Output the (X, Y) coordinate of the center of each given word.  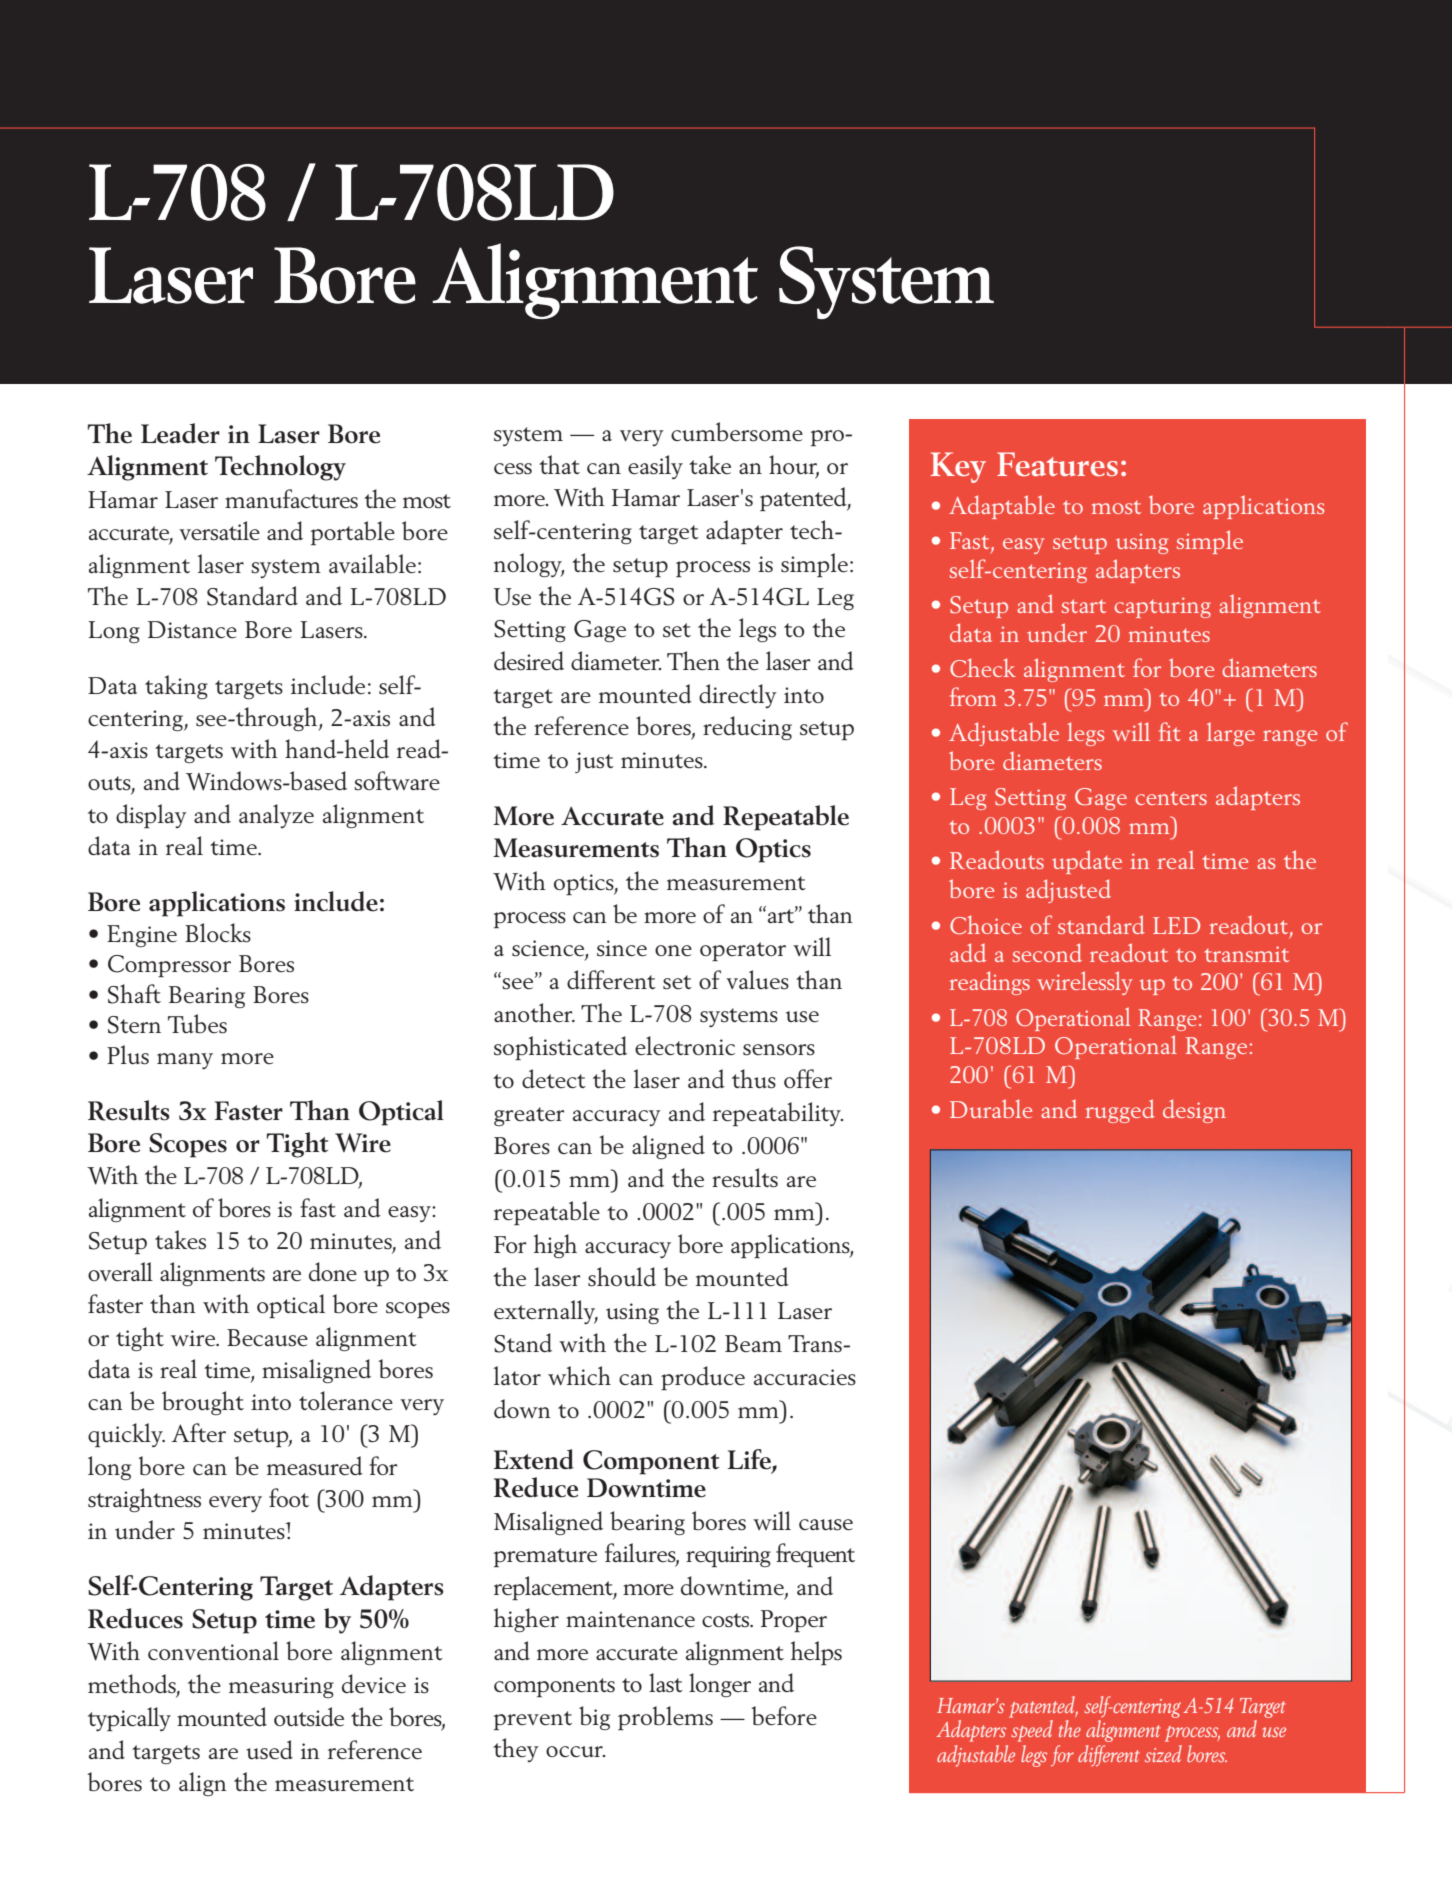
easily (655, 467)
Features (1057, 464)
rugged (1120, 1111)
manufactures (291, 499)
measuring (281, 1687)
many (185, 1061)
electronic (685, 1046)
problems (665, 1718)
